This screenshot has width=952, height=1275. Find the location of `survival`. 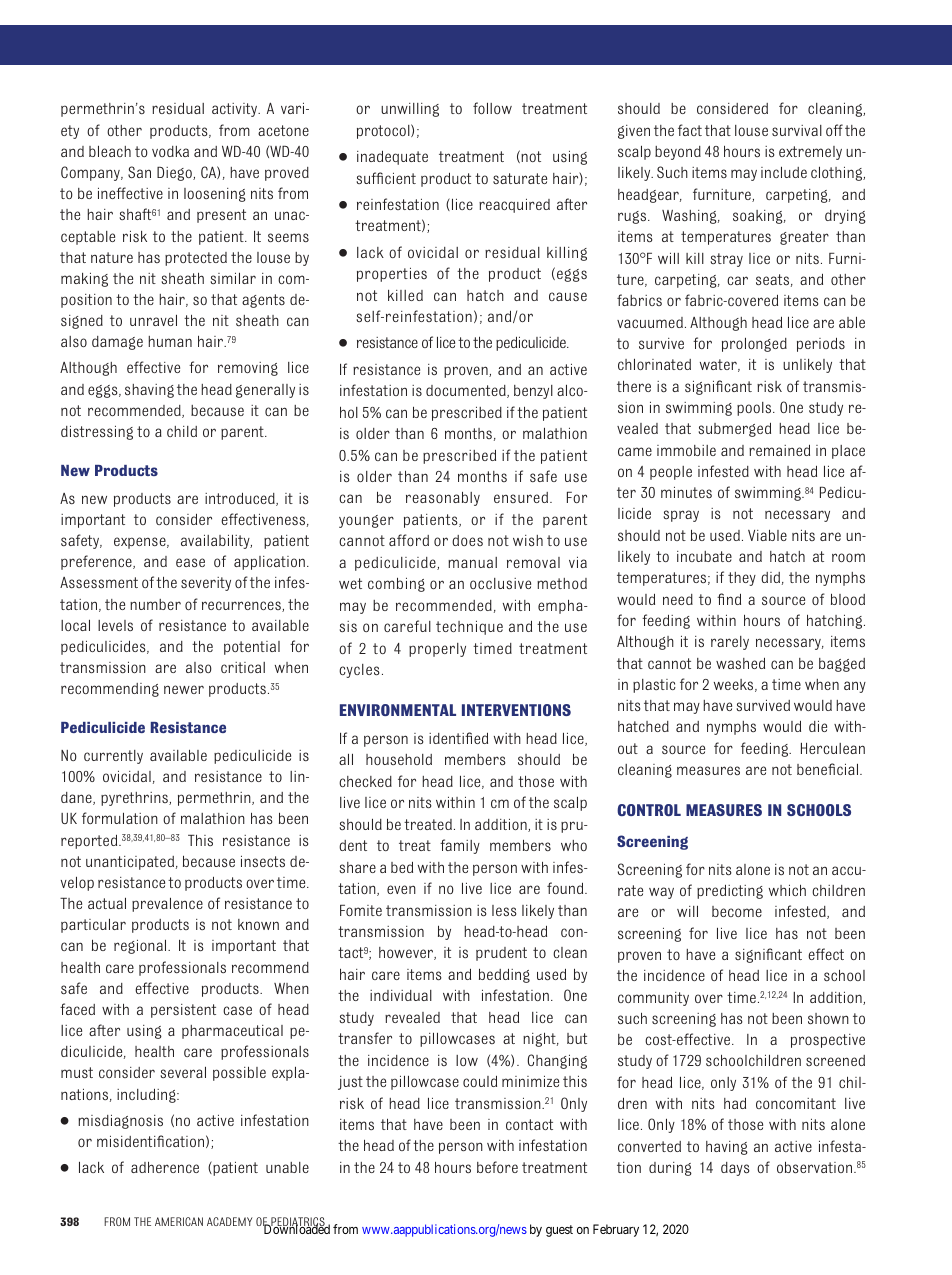

survival is located at coordinates (797, 130).
